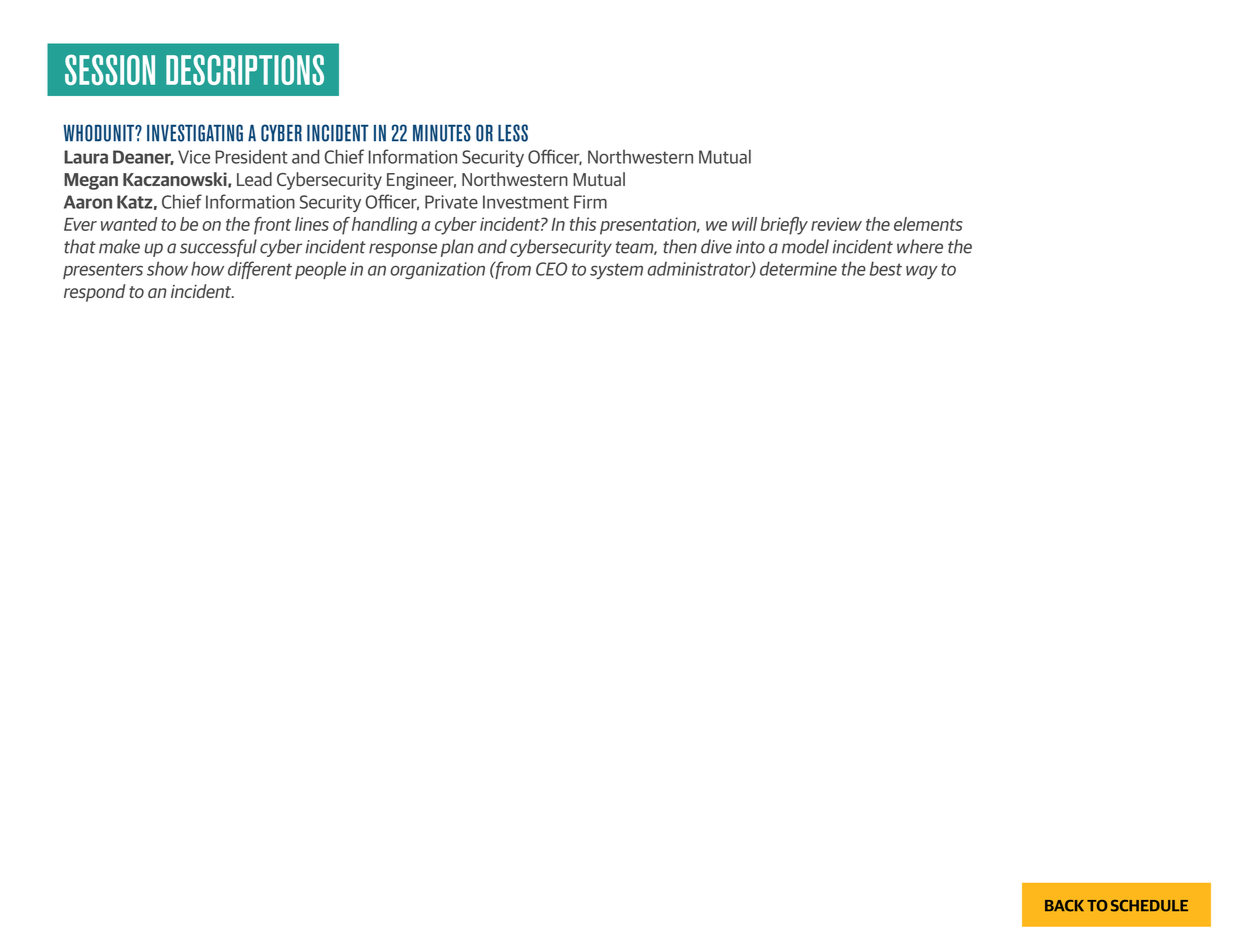 This image has width=1233, height=952. Describe the element at coordinates (885, 268) in the image. I see `best` at that location.
